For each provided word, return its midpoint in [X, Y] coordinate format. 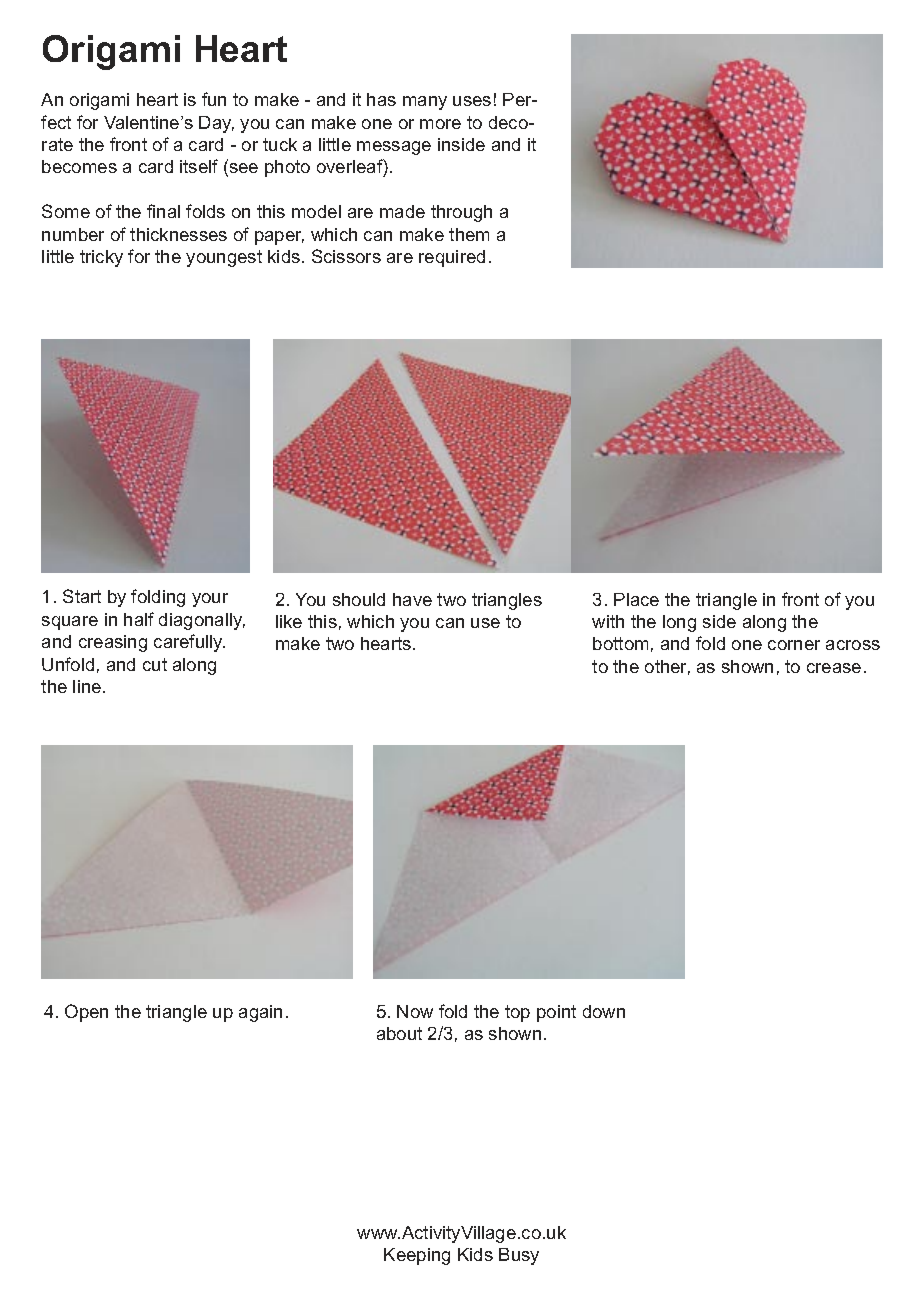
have [412, 599]
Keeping [417, 1256]
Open [86, 1013]
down [604, 1011]
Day [216, 124]
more [440, 124]
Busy [519, 1256]
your [210, 600]
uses [472, 101]
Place [636, 599]
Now [415, 1011]
